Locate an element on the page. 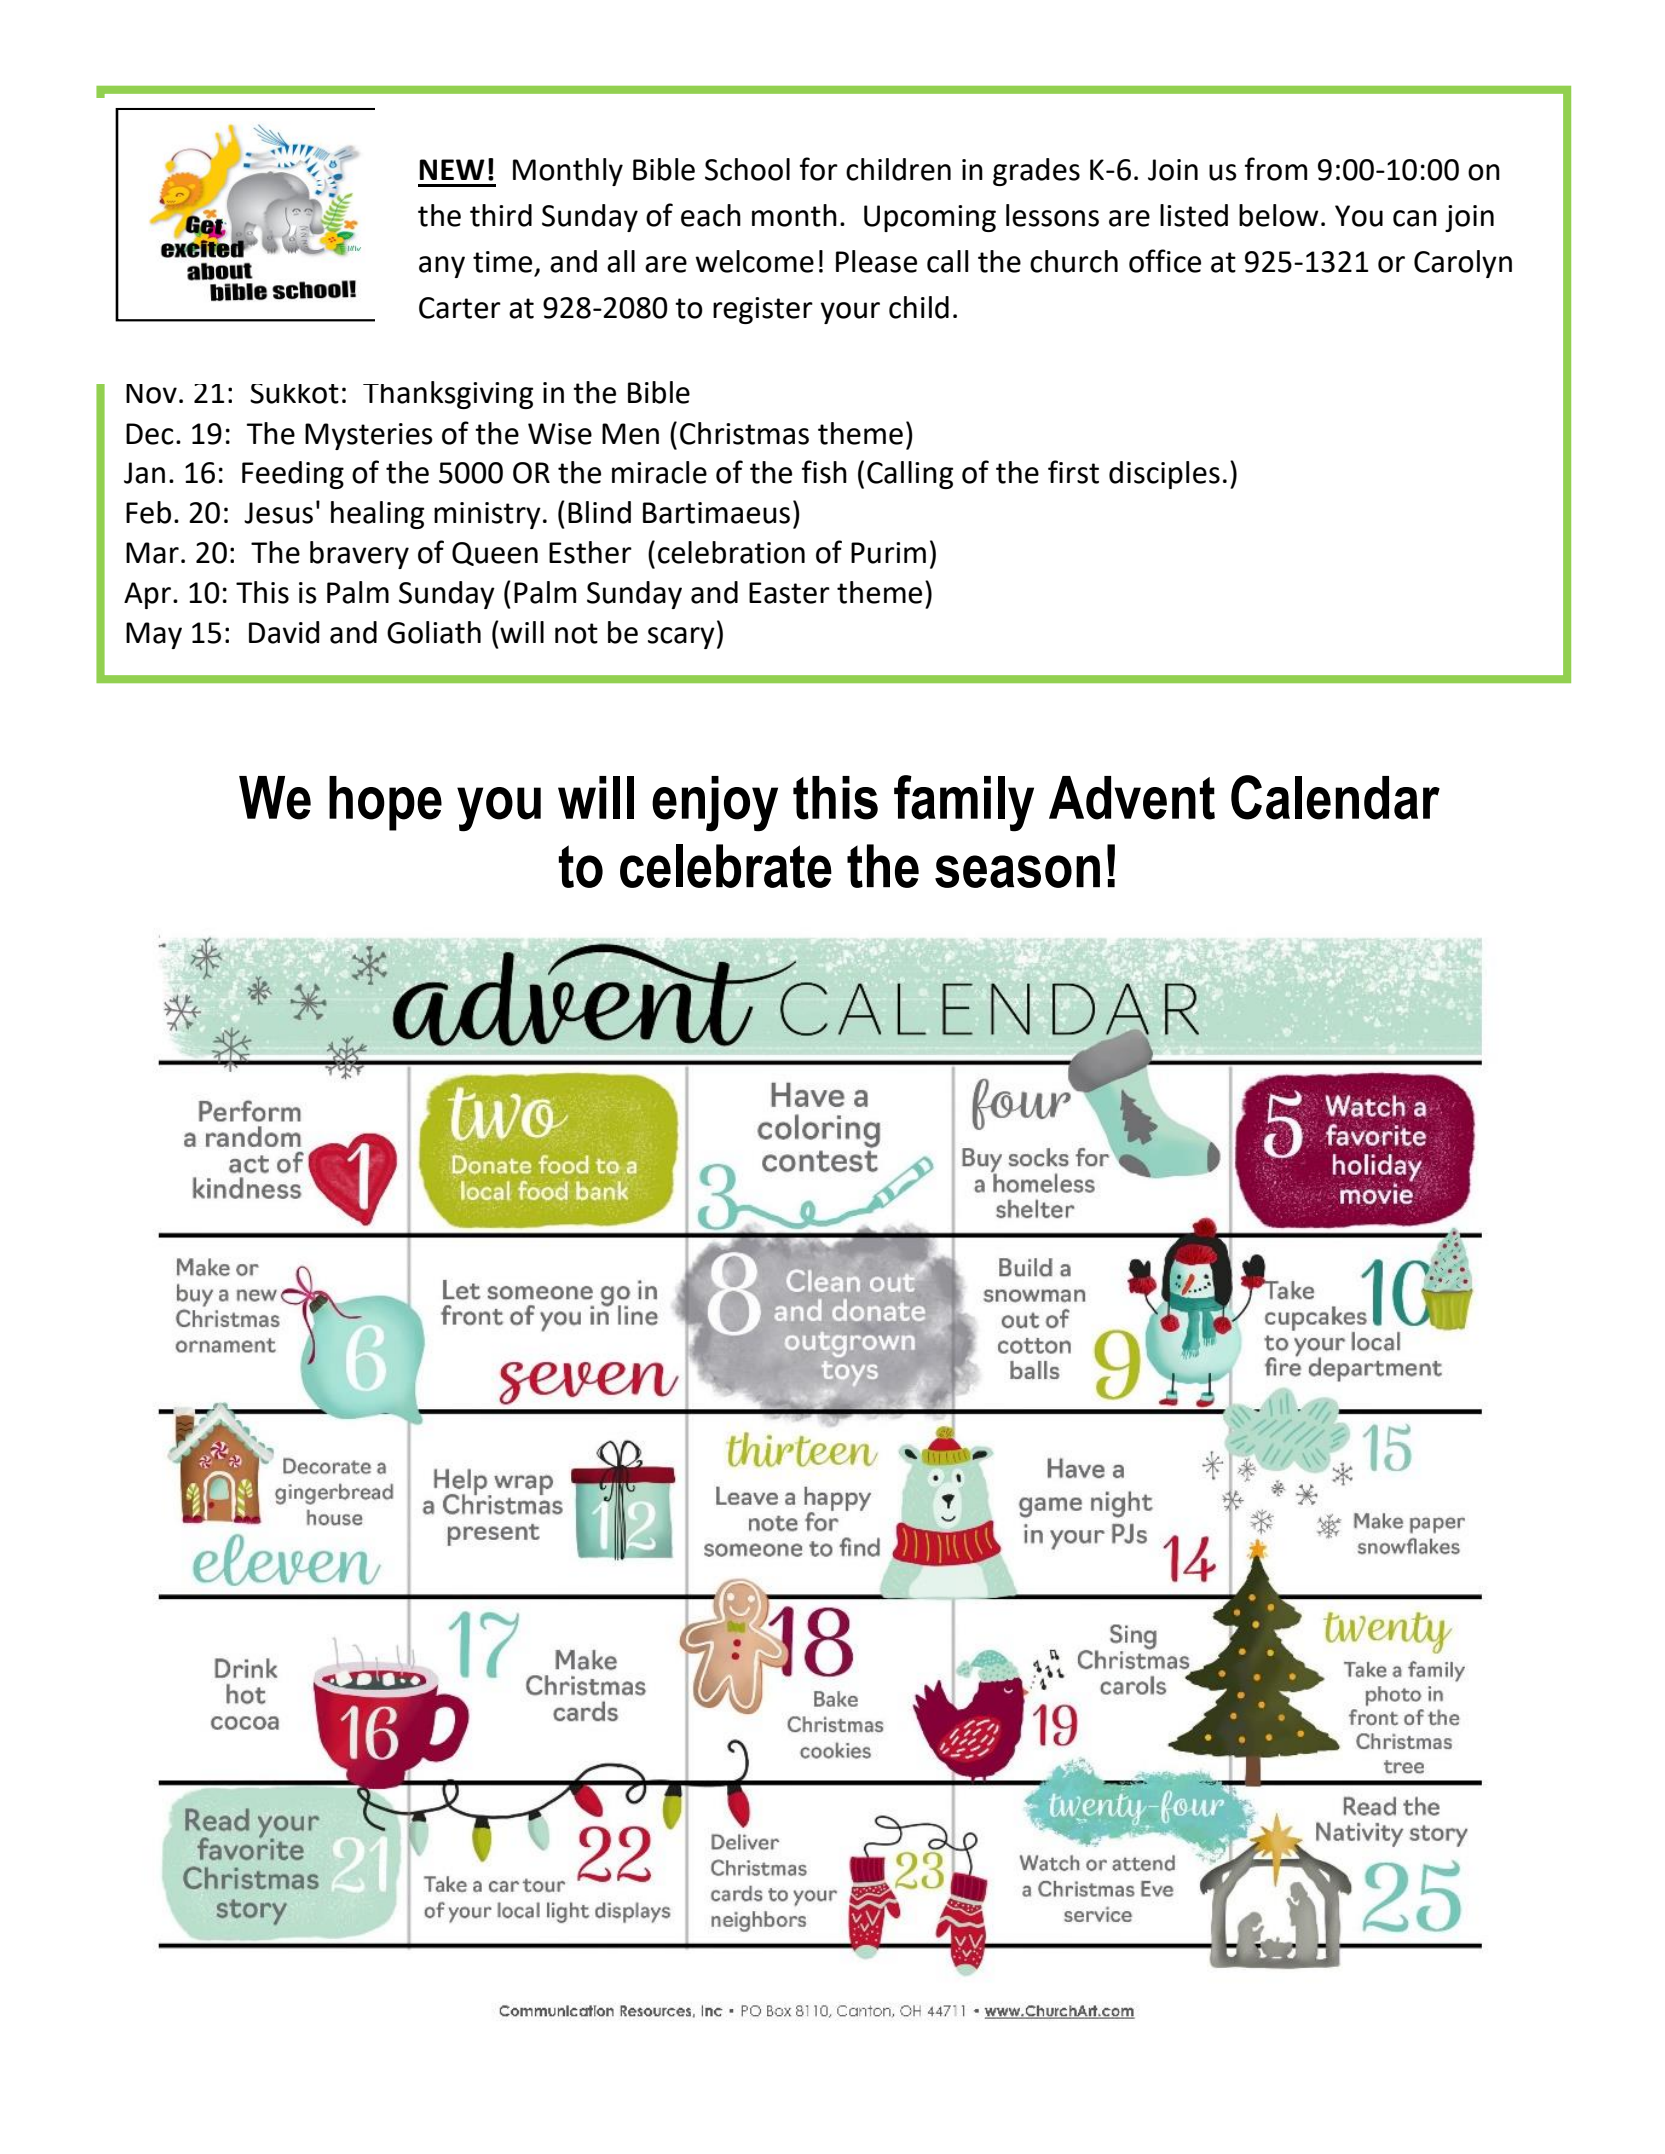 This image has width=1665, height=2154. for is located at coordinates (819, 169).
